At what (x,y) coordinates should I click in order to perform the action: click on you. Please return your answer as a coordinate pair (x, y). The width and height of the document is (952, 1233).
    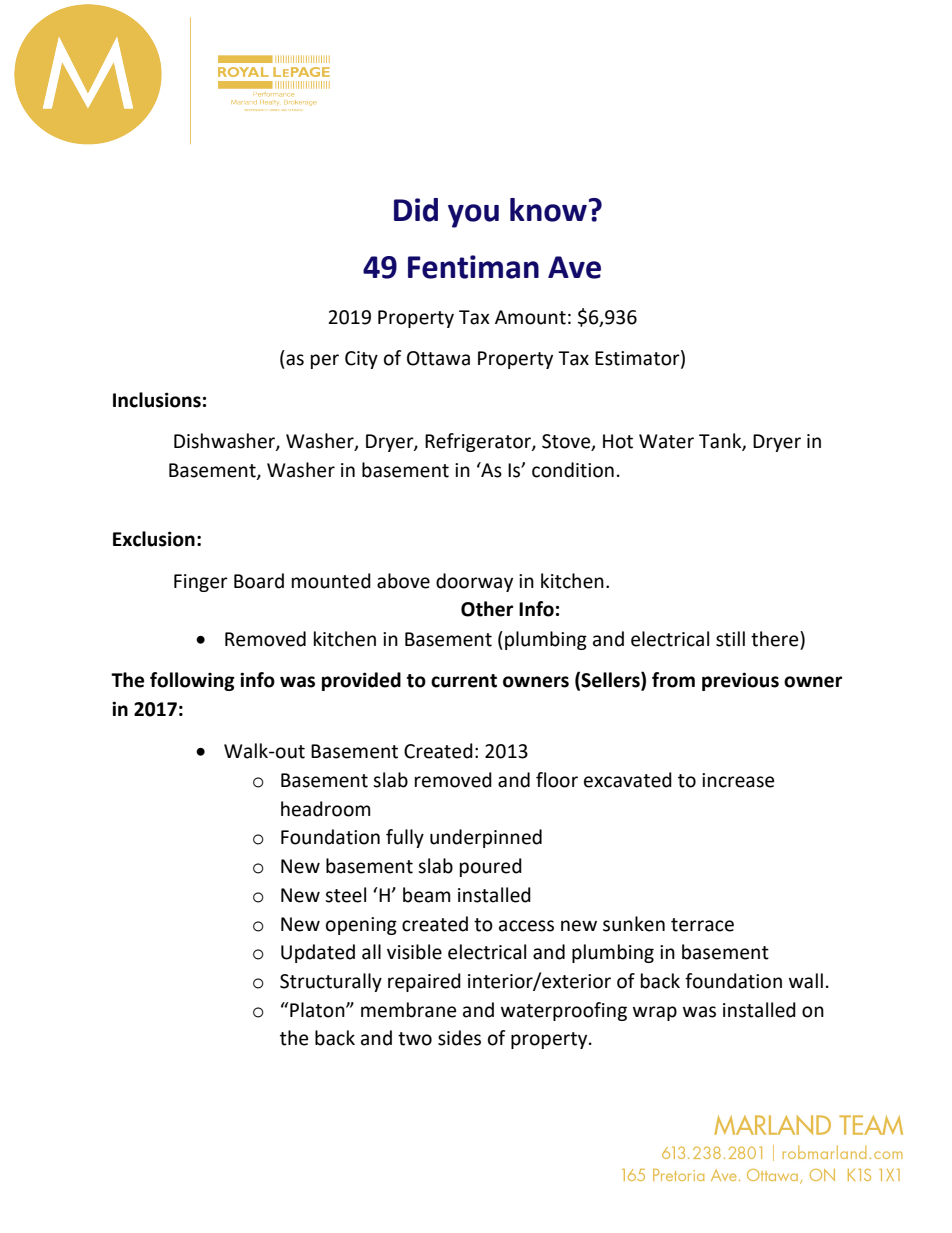
    Looking at the image, I should click on (473, 216).
